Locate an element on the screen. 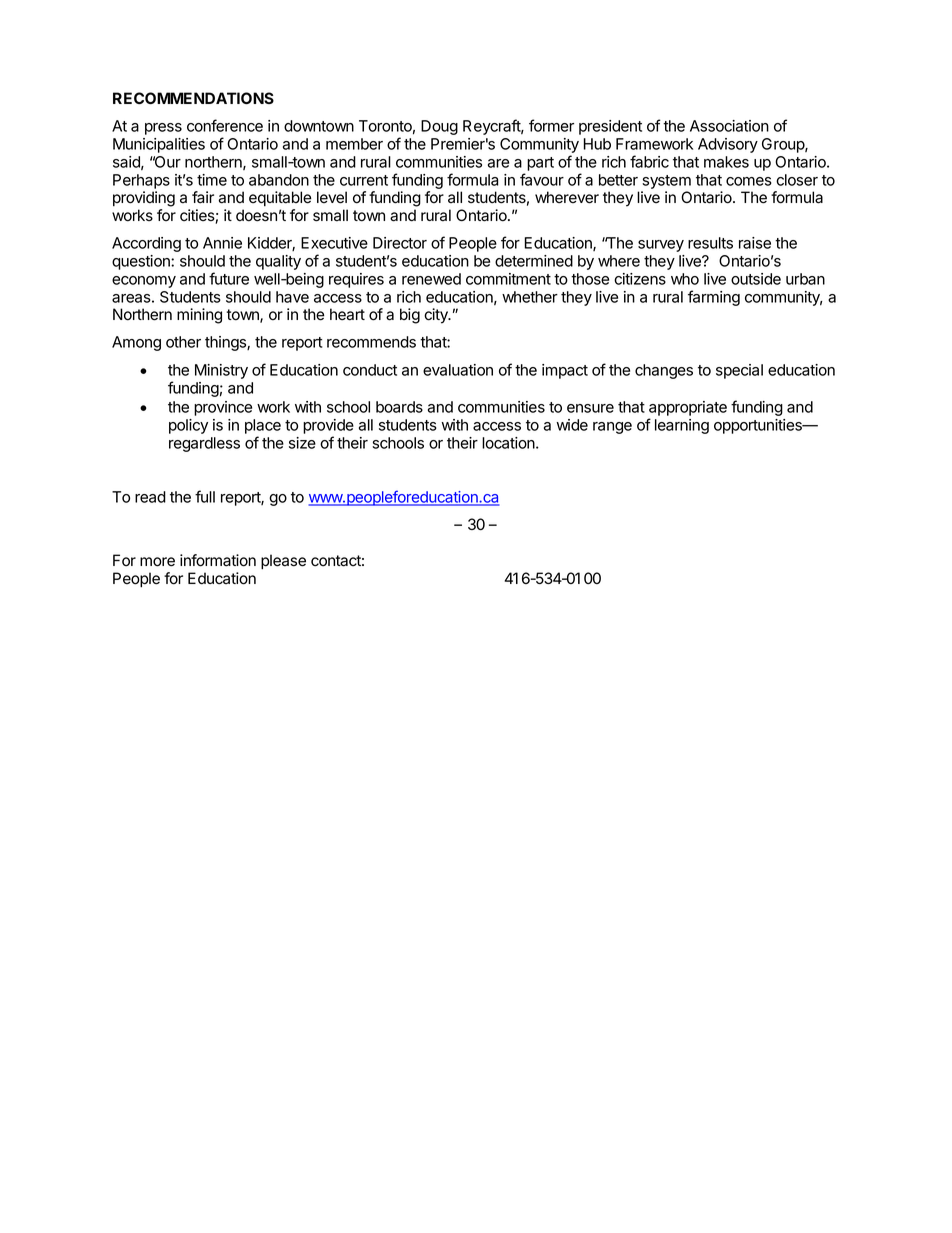  Annie is located at coordinates (222, 243).
